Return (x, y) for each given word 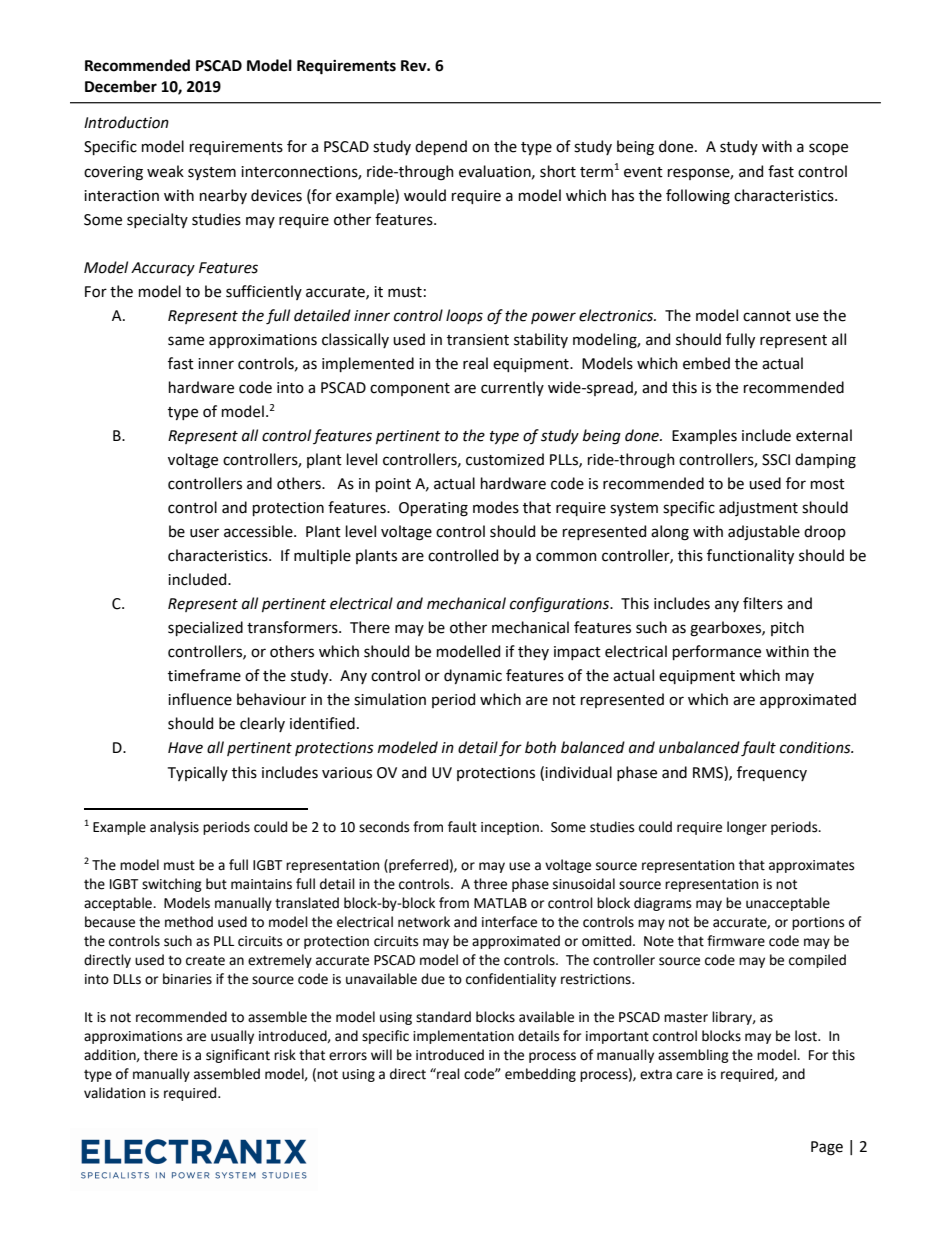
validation (114, 1093)
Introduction (126, 122)
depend (441, 147)
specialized (205, 628)
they (533, 652)
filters (763, 603)
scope (828, 149)
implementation (463, 1037)
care (689, 1075)
